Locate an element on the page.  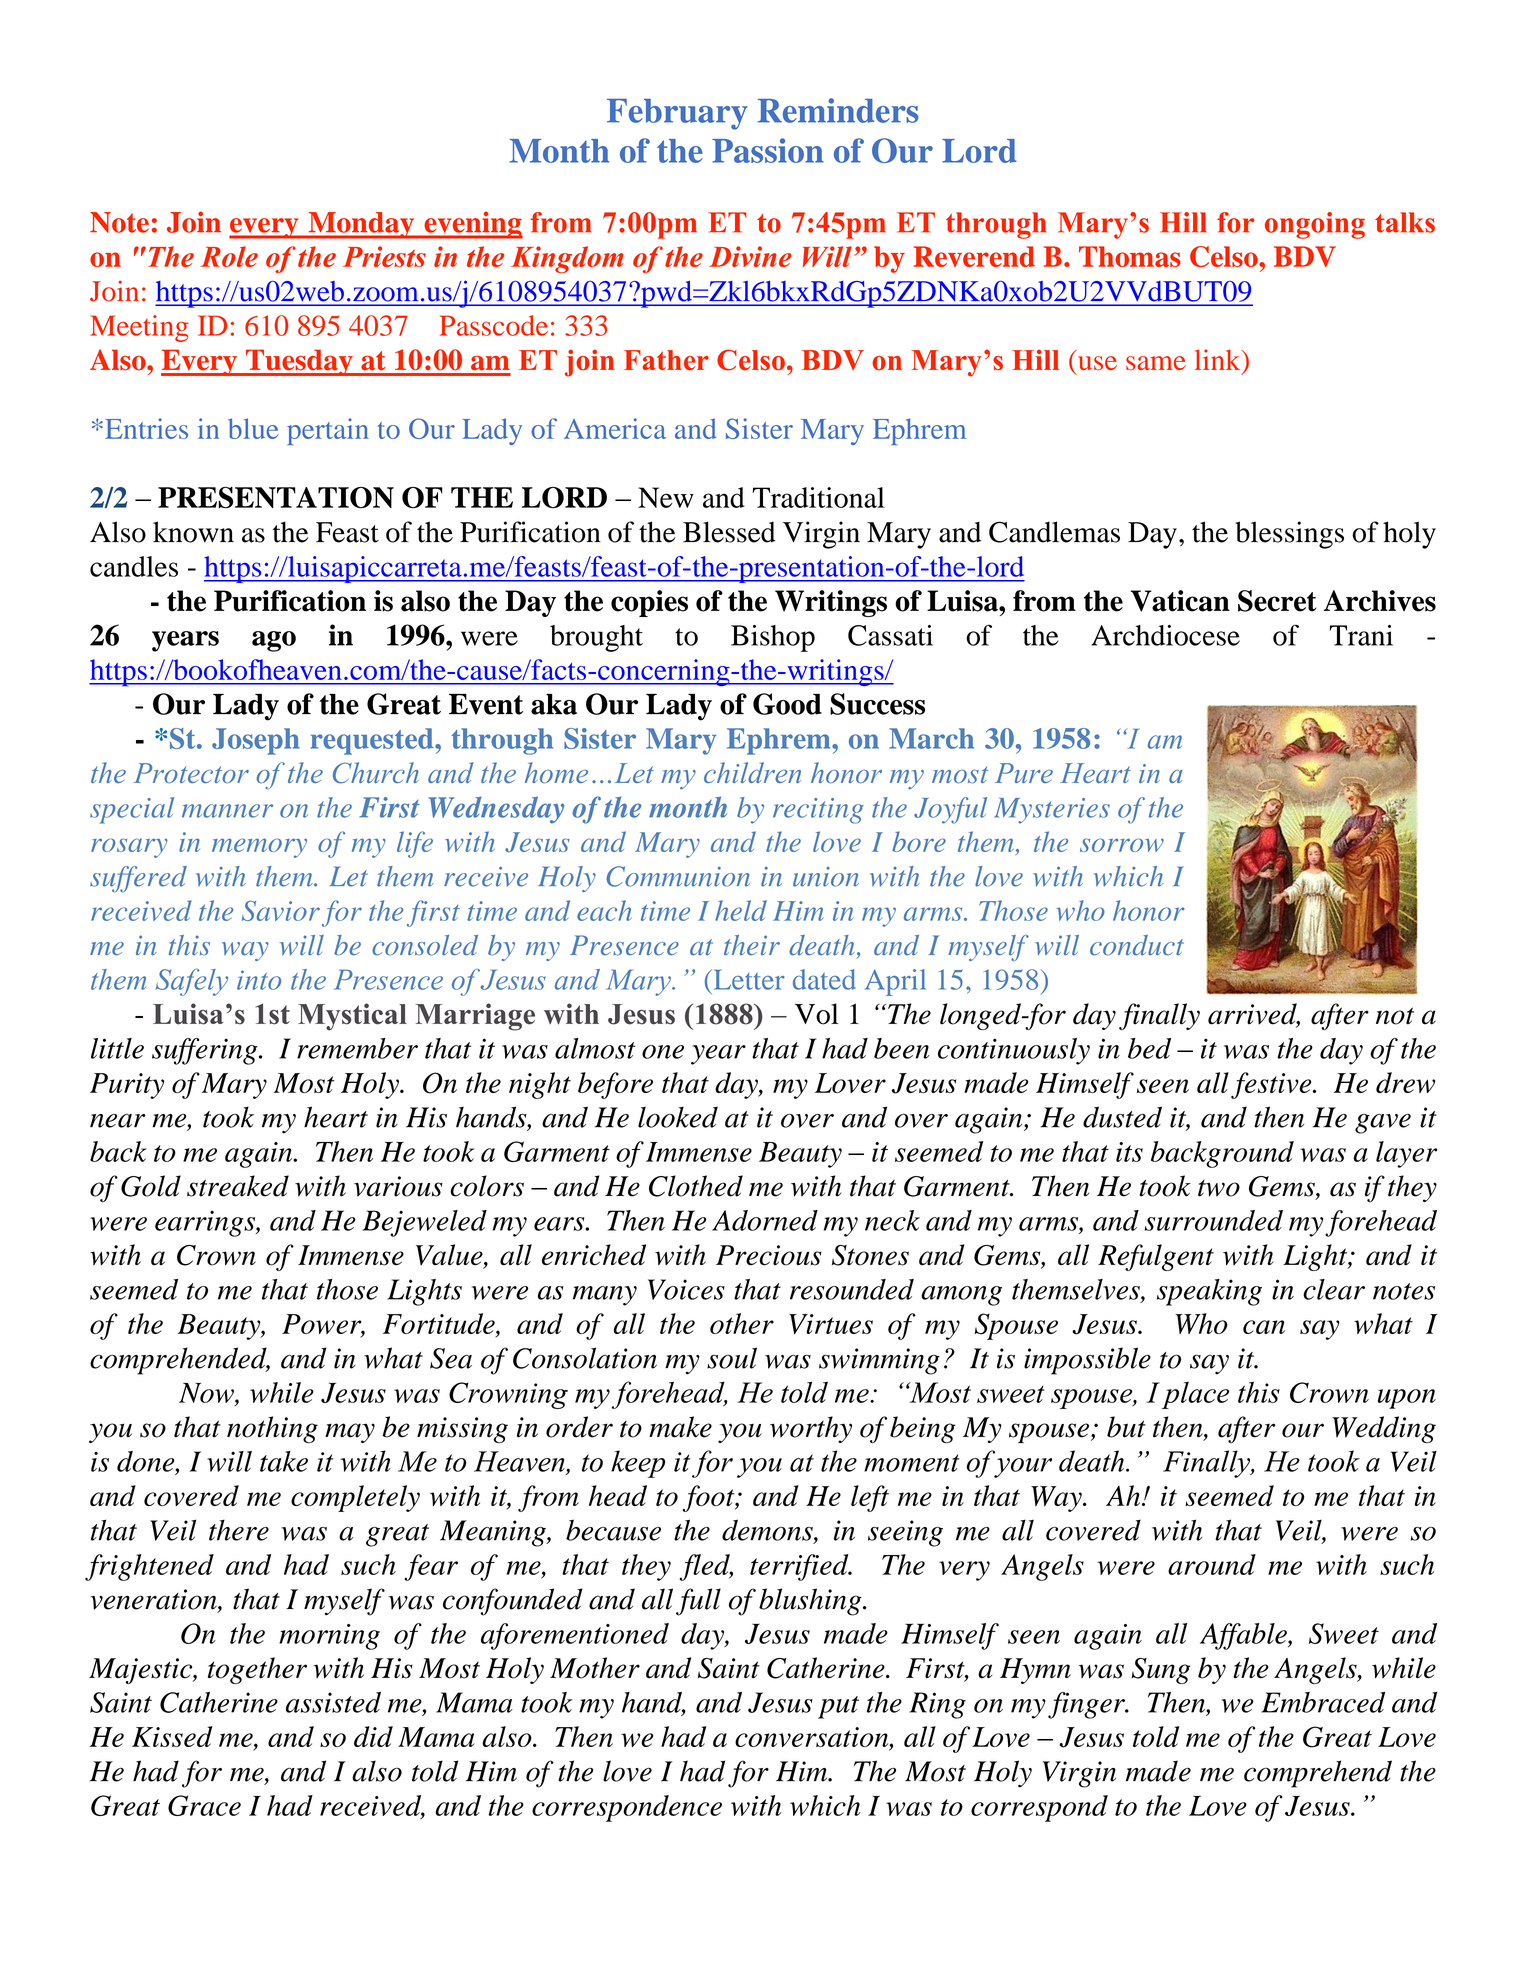
children is located at coordinates (752, 772).
